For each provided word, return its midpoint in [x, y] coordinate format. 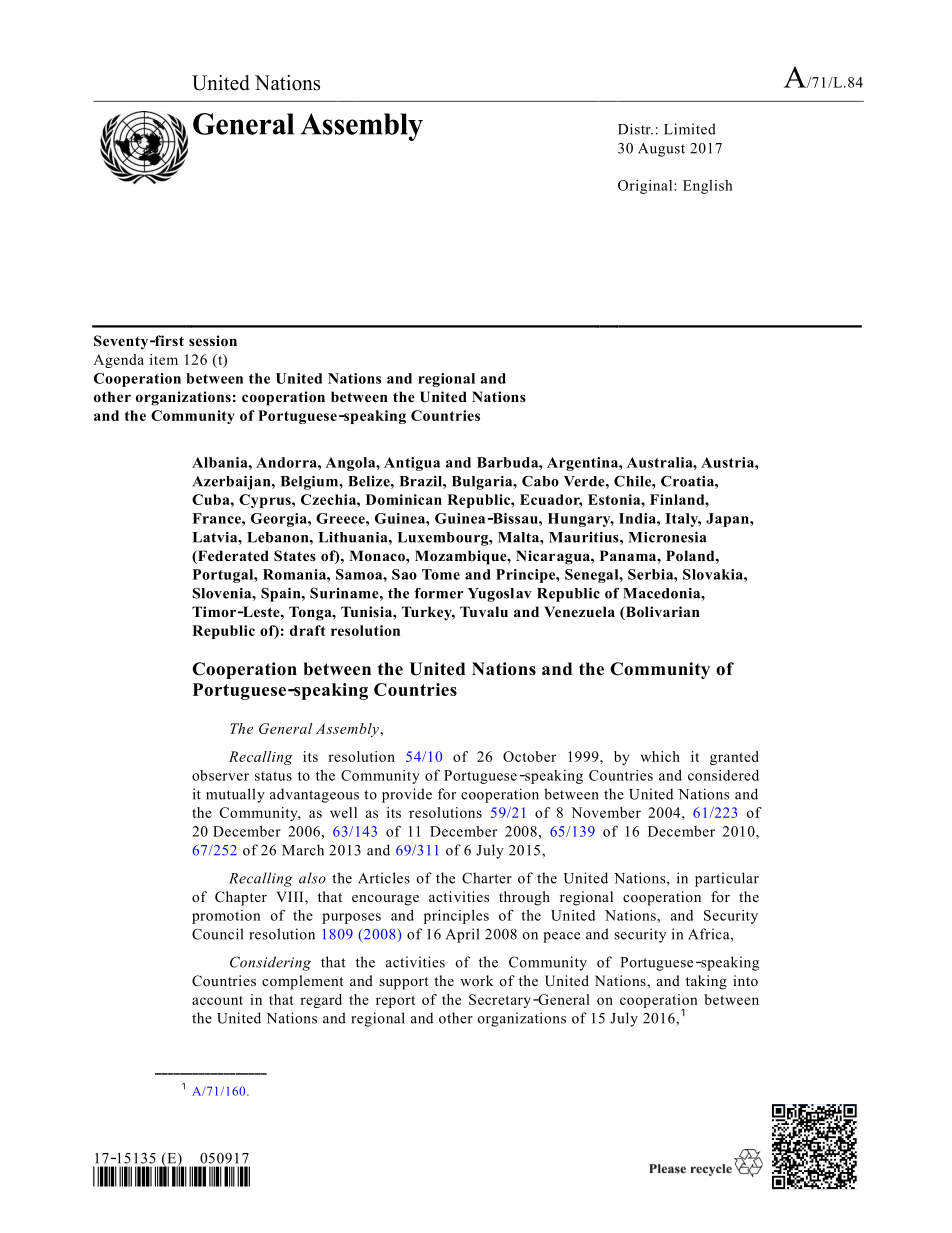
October [529, 756]
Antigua [412, 464]
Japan [728, 520]
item [164, 359]
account [217, 1000]
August [661, 150]
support [404, 983]
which [660, 756]
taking [706, 982]
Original [646, 187]
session [213, 341]
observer [220, 775]
